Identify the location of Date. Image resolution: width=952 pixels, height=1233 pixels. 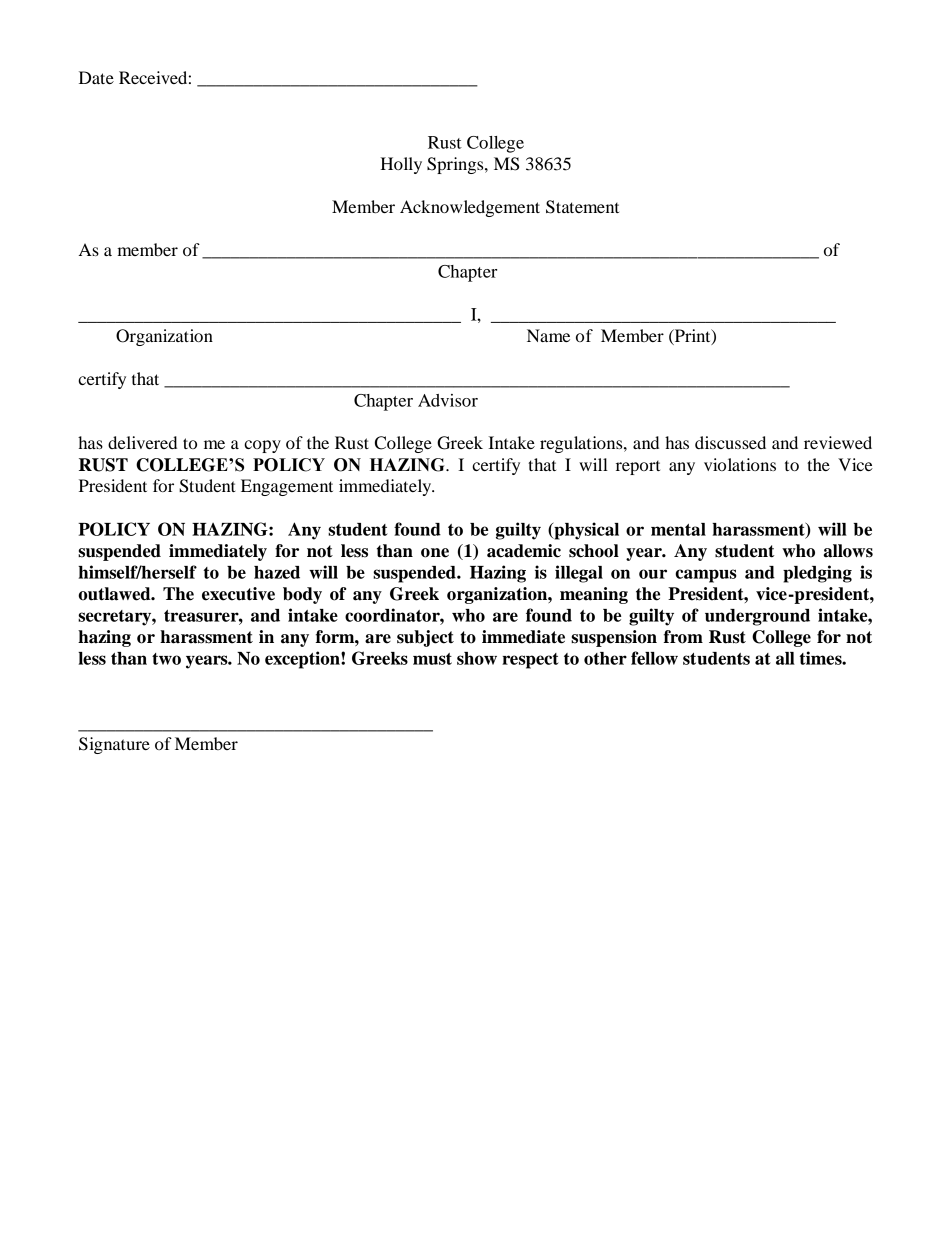
(96, 77).
